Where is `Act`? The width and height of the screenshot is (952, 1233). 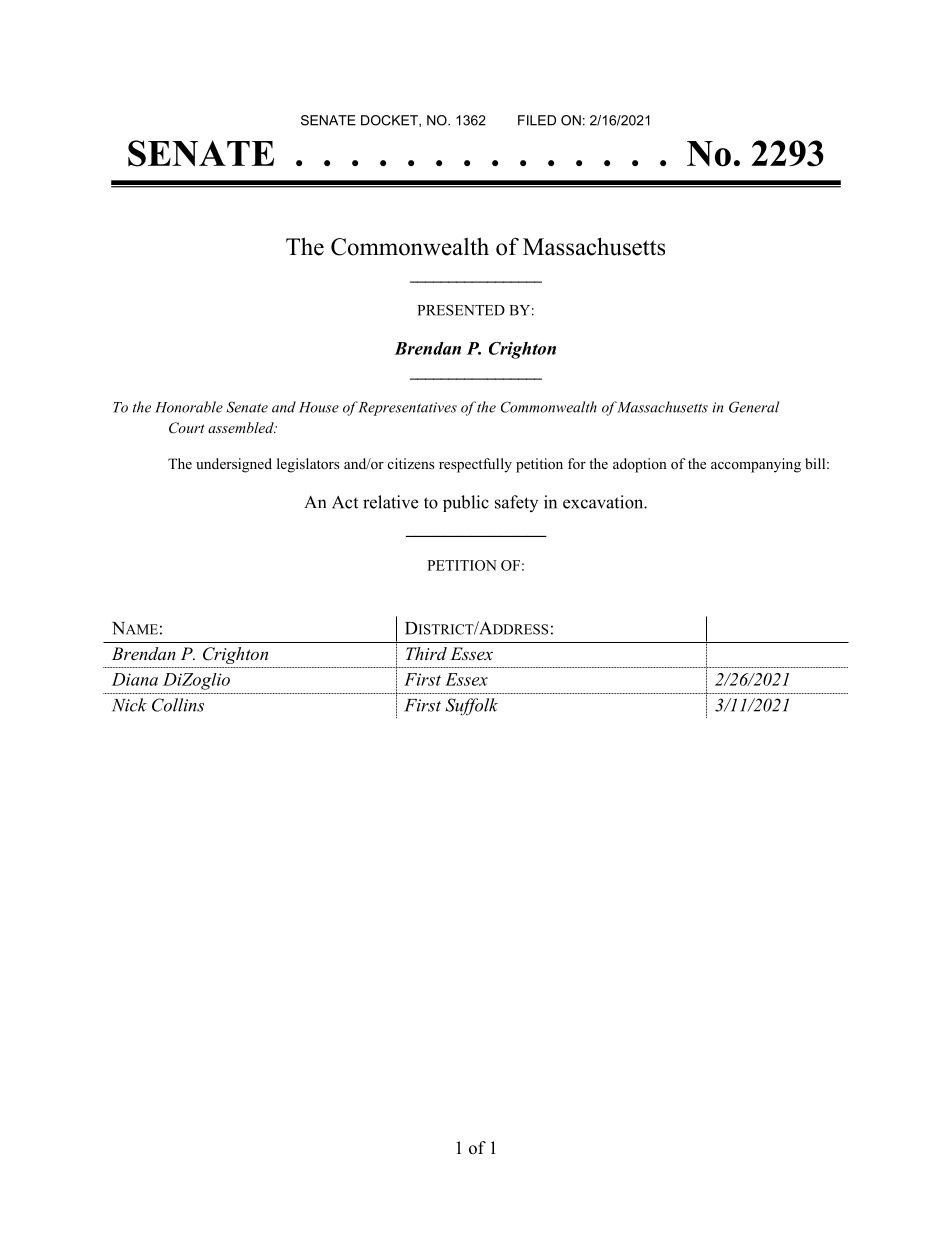
Act is located at coordinates (345, 502).
